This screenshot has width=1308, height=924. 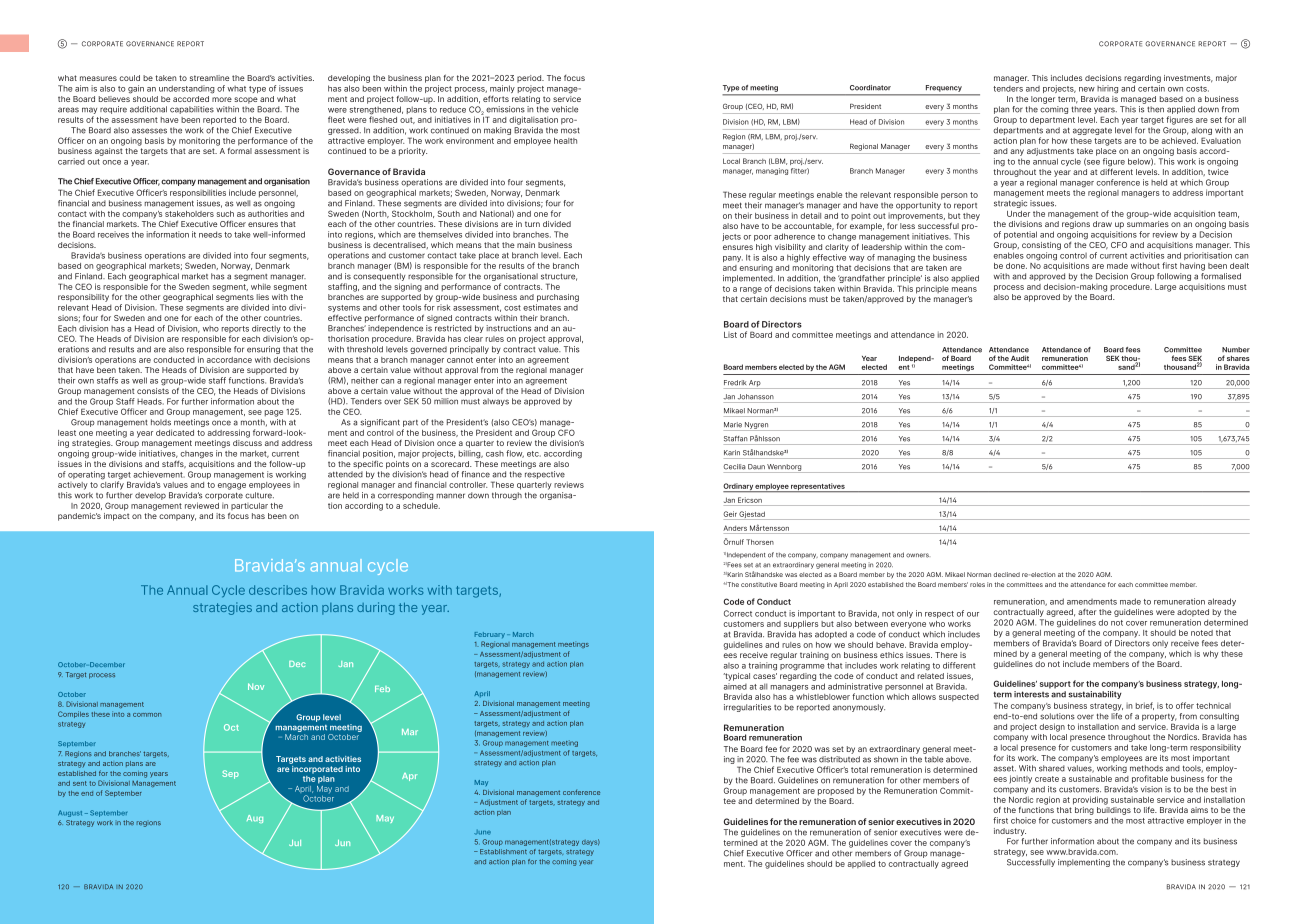 What do you see at coordinates (267, 330) in the screenshot?
I see `directly` at bounding box center [267, 330].
